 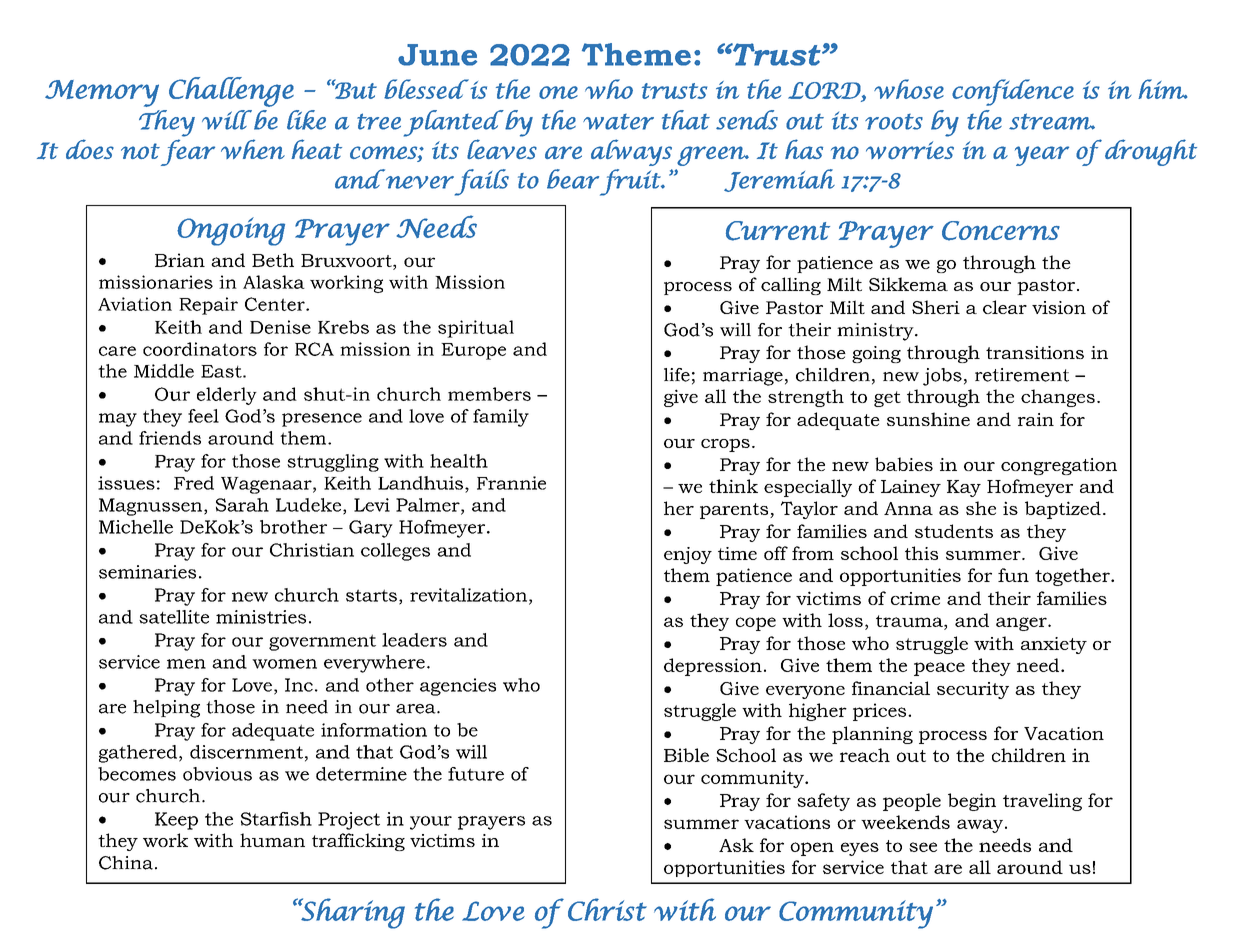 I want to click on confidence, so click(x=1013, y=92).
